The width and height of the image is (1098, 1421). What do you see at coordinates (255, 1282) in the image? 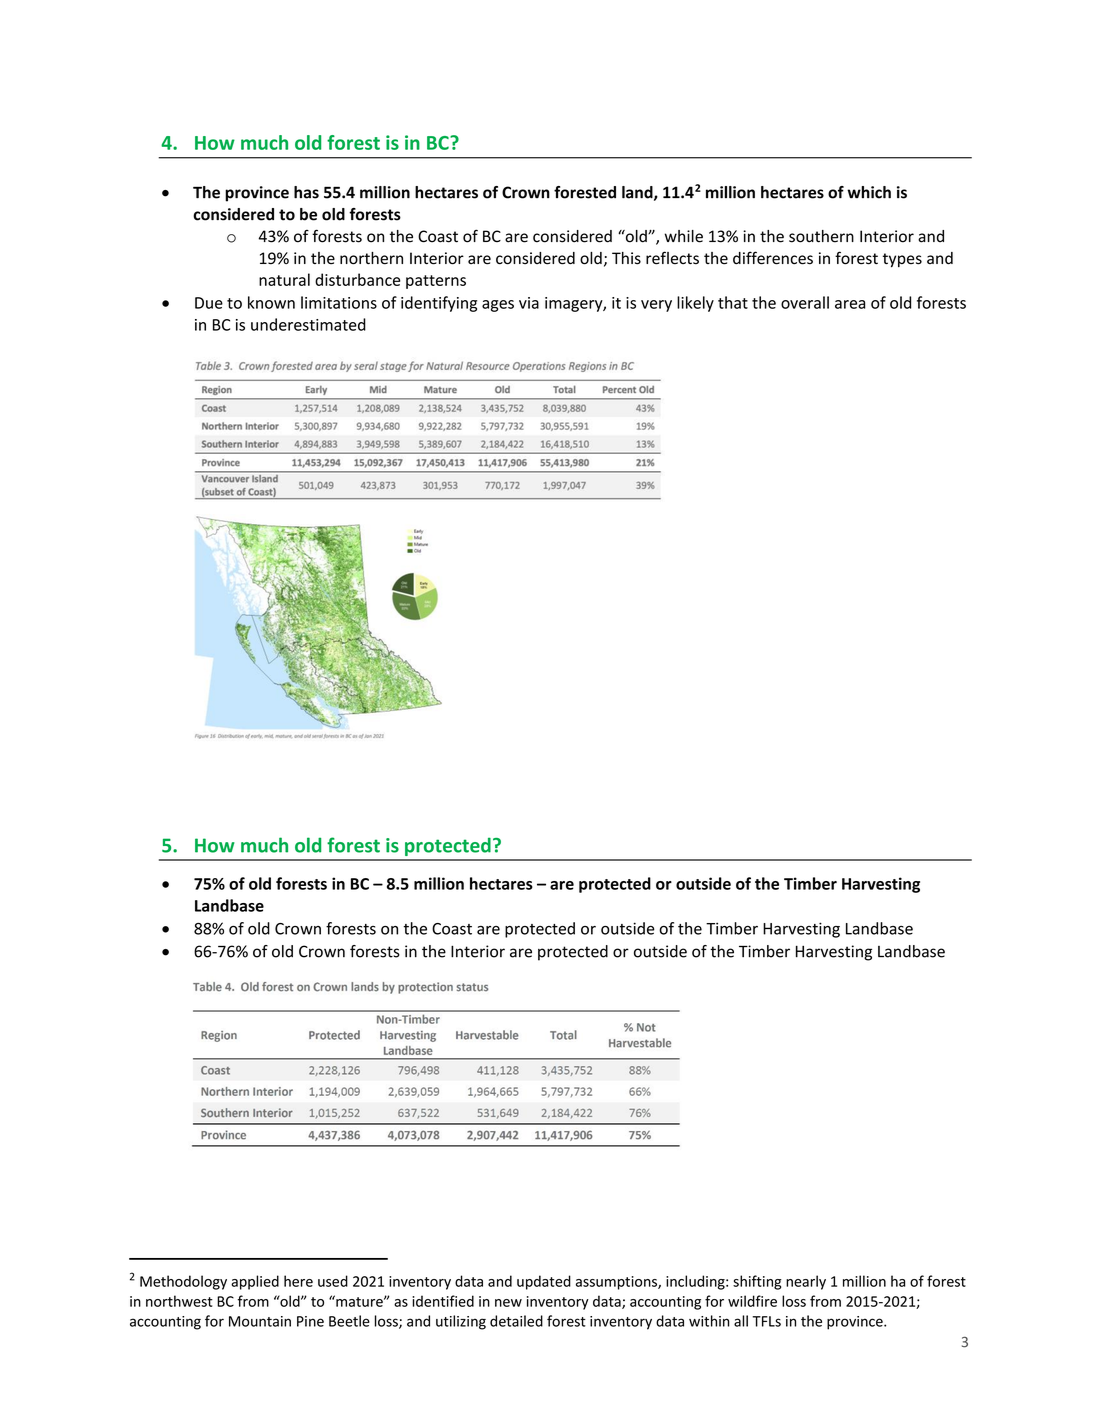
I see `applied` at bounding box center [255, 1282].
